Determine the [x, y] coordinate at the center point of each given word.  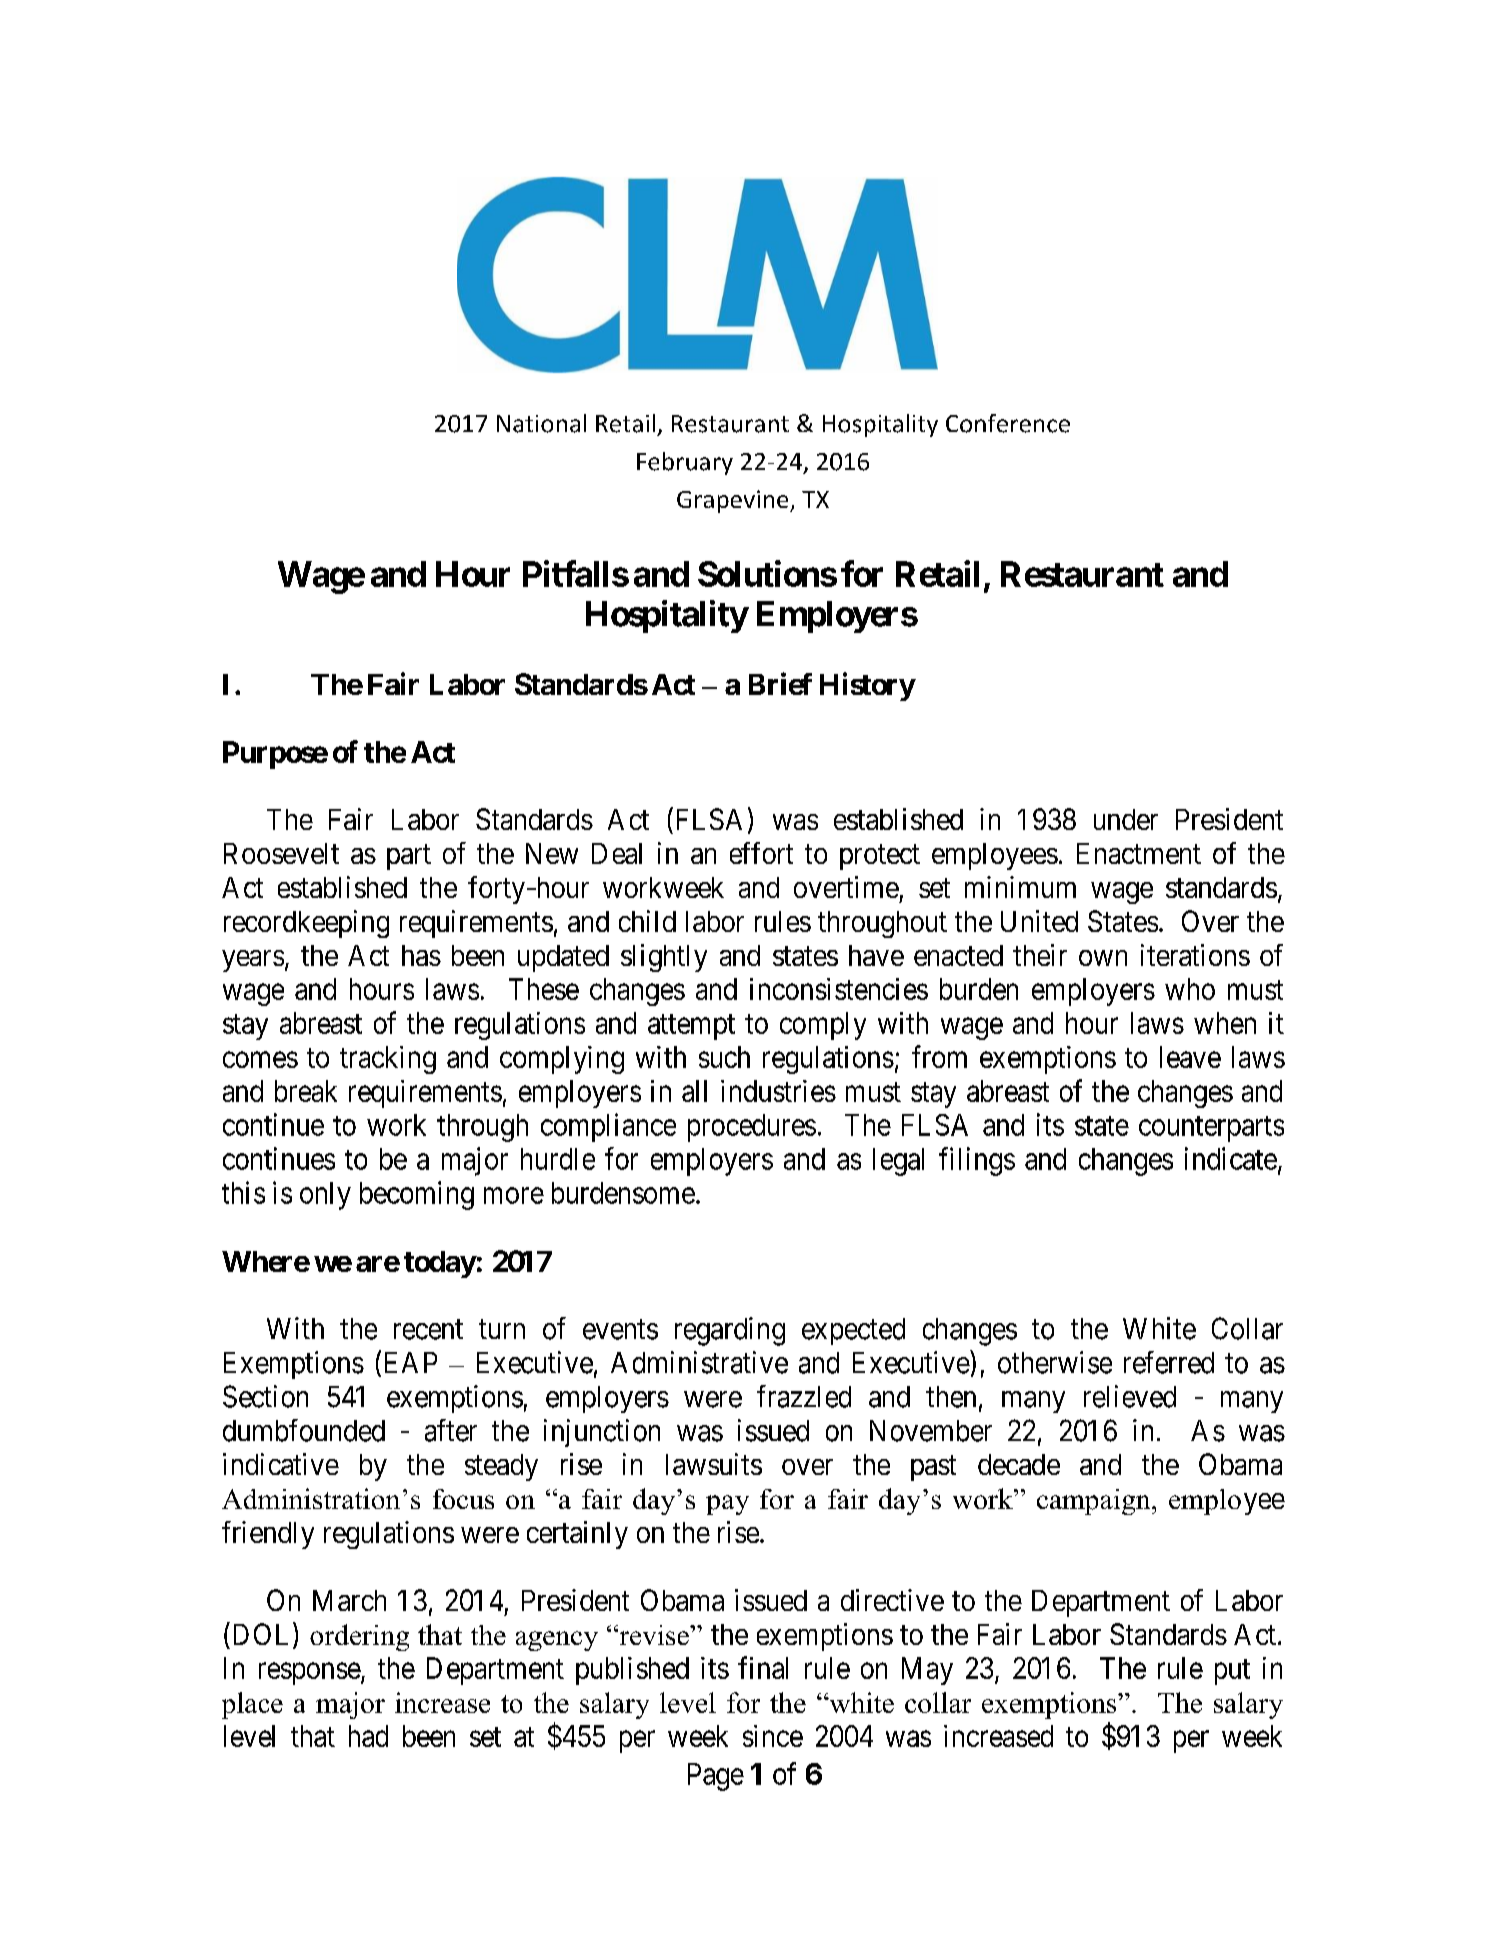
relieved [1130, 1396]
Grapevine [734, 501]
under [1126, 819]
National [541, 423]
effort [761, 853]
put [1232, 1672]
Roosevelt [281, 853]
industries [778, 1091]
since [773, 1736]
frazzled [804, 1396]
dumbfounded [304, 1430]
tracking [388, 1060]
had [368, 1736]
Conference [1008, 423]
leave [1190, 1057]
